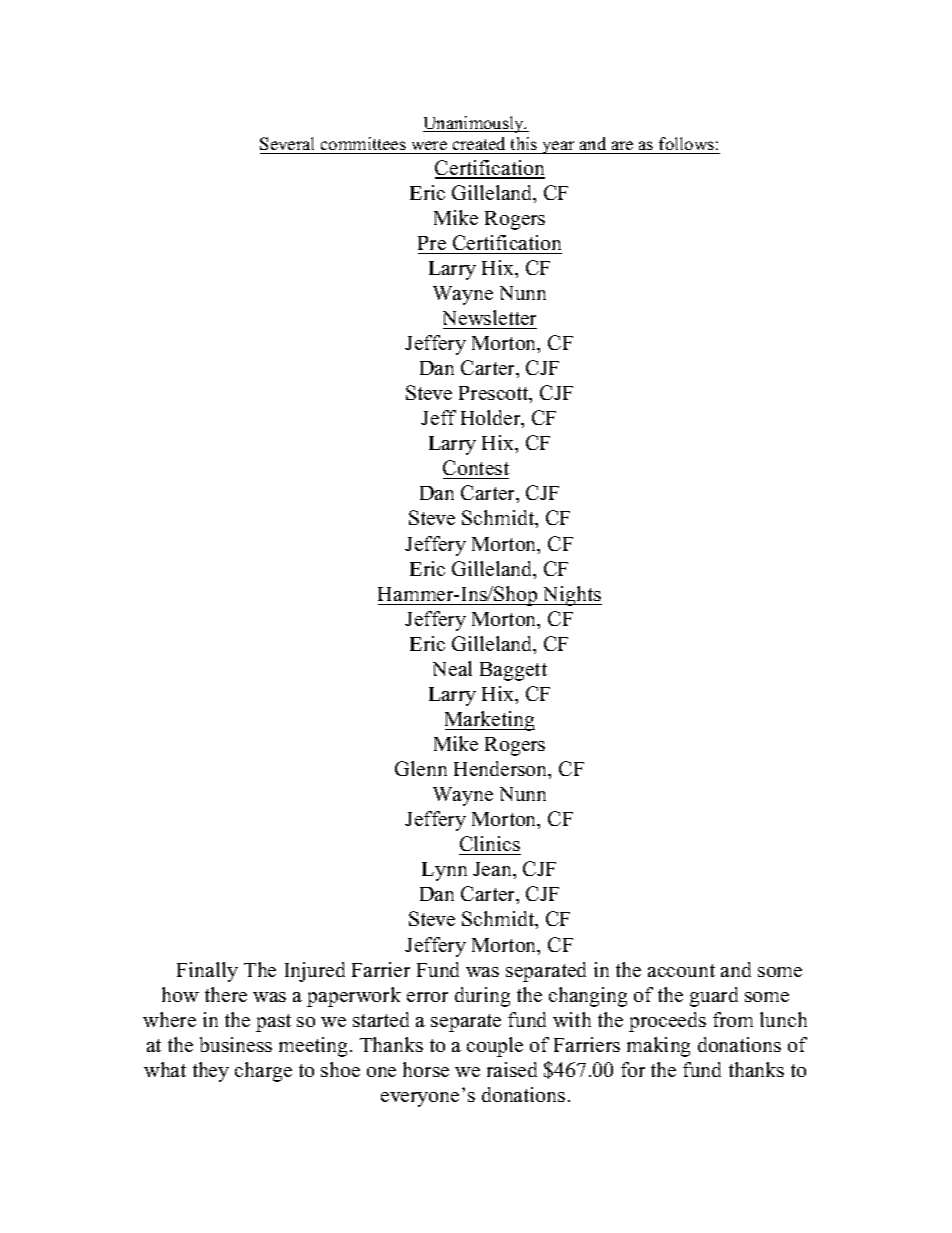  I want to click on business, so click(236, 1044).
